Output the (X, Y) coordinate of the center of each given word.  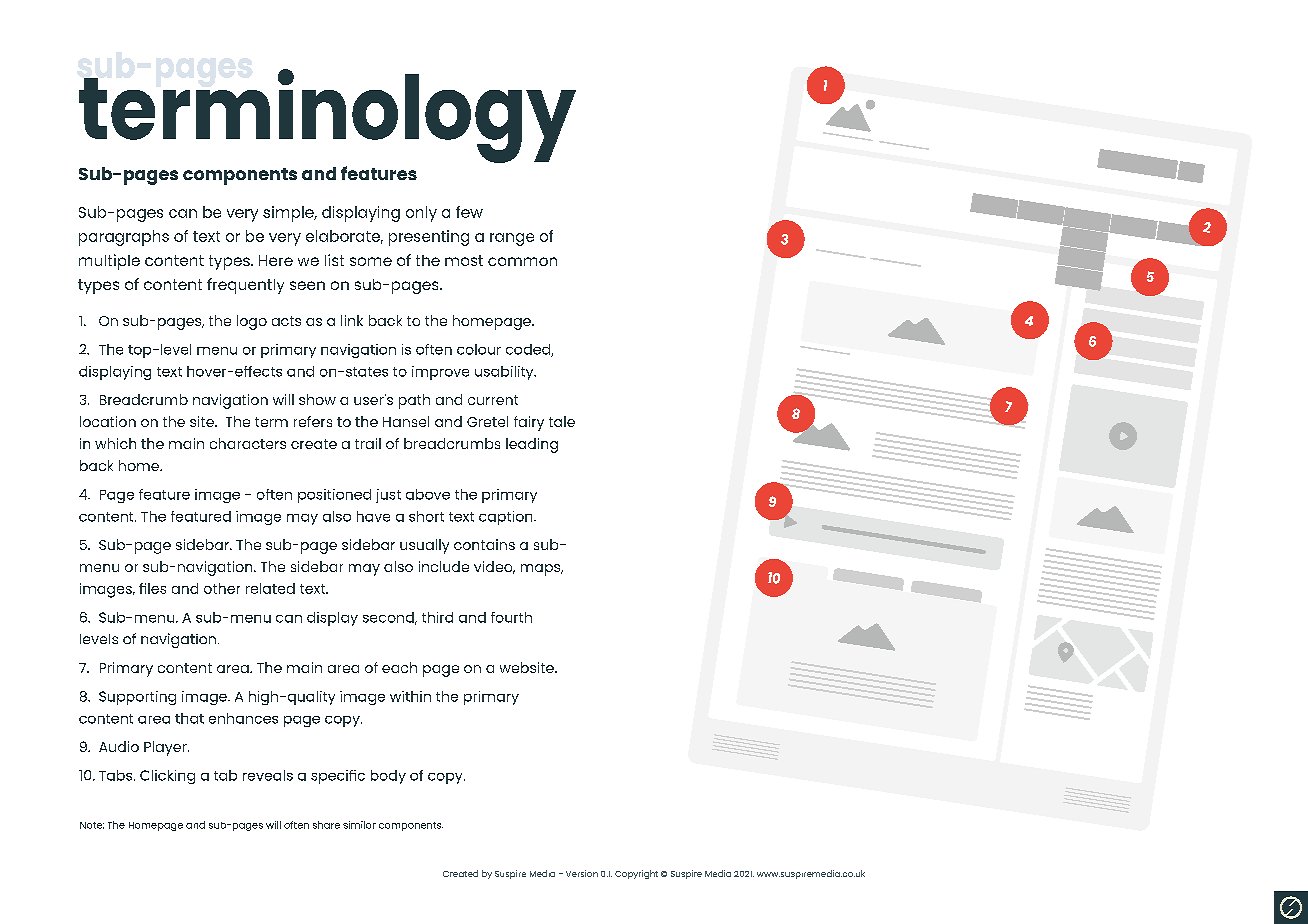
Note (92, 825)
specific (338, 777)
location (108, 421)
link (352, 320)
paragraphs (124, 238)
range (512, 239)
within (410, 696)
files (152, 588)
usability (505, 373)
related (270, 588)
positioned (334, 496)
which (115, 443)
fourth (511, 617)
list (334, 260)
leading (532, 445)
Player (166, 748)
